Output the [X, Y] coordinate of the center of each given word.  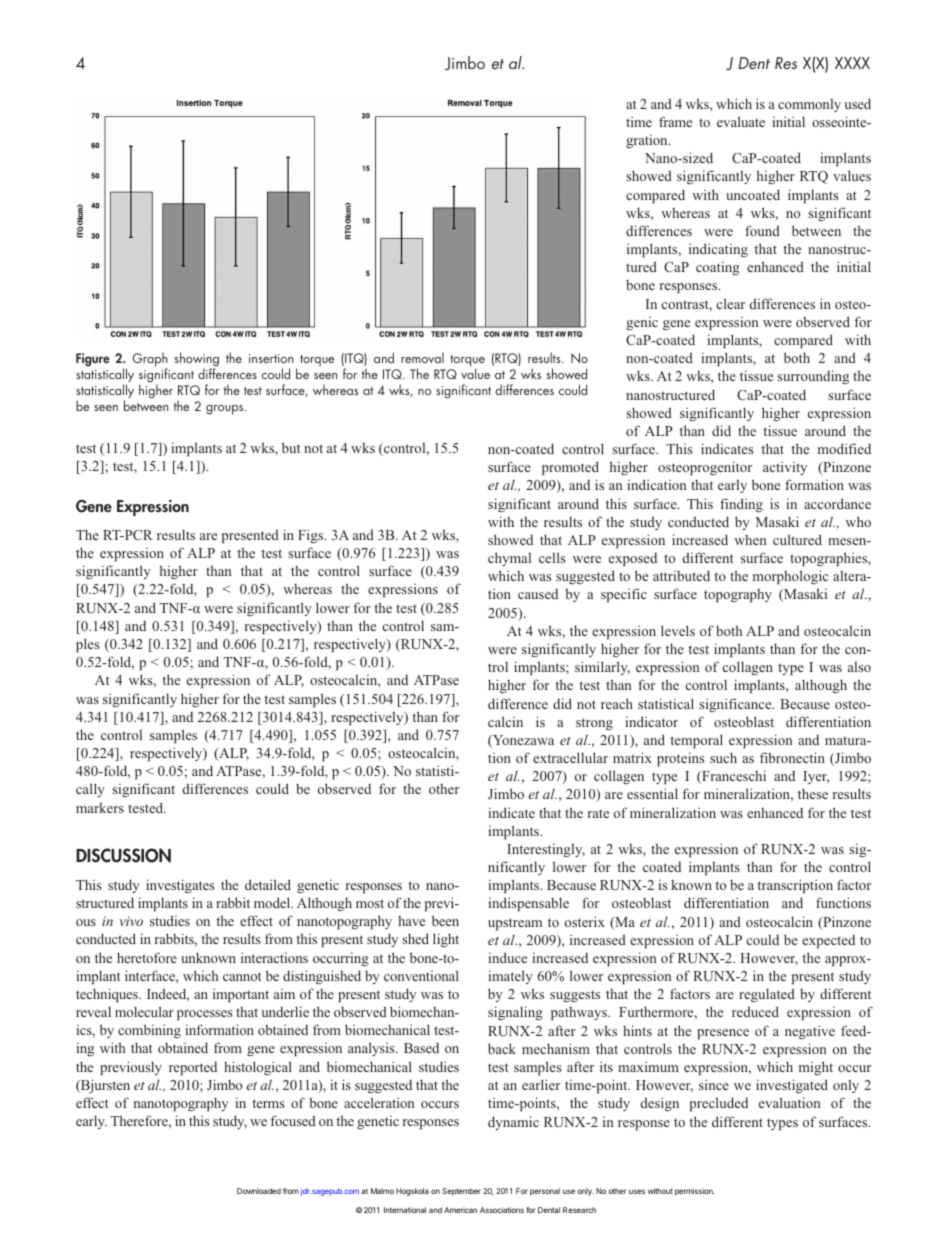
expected [828, 941]
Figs [312, 536]
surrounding [813, 377]
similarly [602, 668]
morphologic [790, 577]
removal [422, 357]
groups [226, 410]
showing [197, 360]
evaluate [741, 121]
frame [675, 121]
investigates [180, 886]
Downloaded [259, 1191]
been [445, 920]
